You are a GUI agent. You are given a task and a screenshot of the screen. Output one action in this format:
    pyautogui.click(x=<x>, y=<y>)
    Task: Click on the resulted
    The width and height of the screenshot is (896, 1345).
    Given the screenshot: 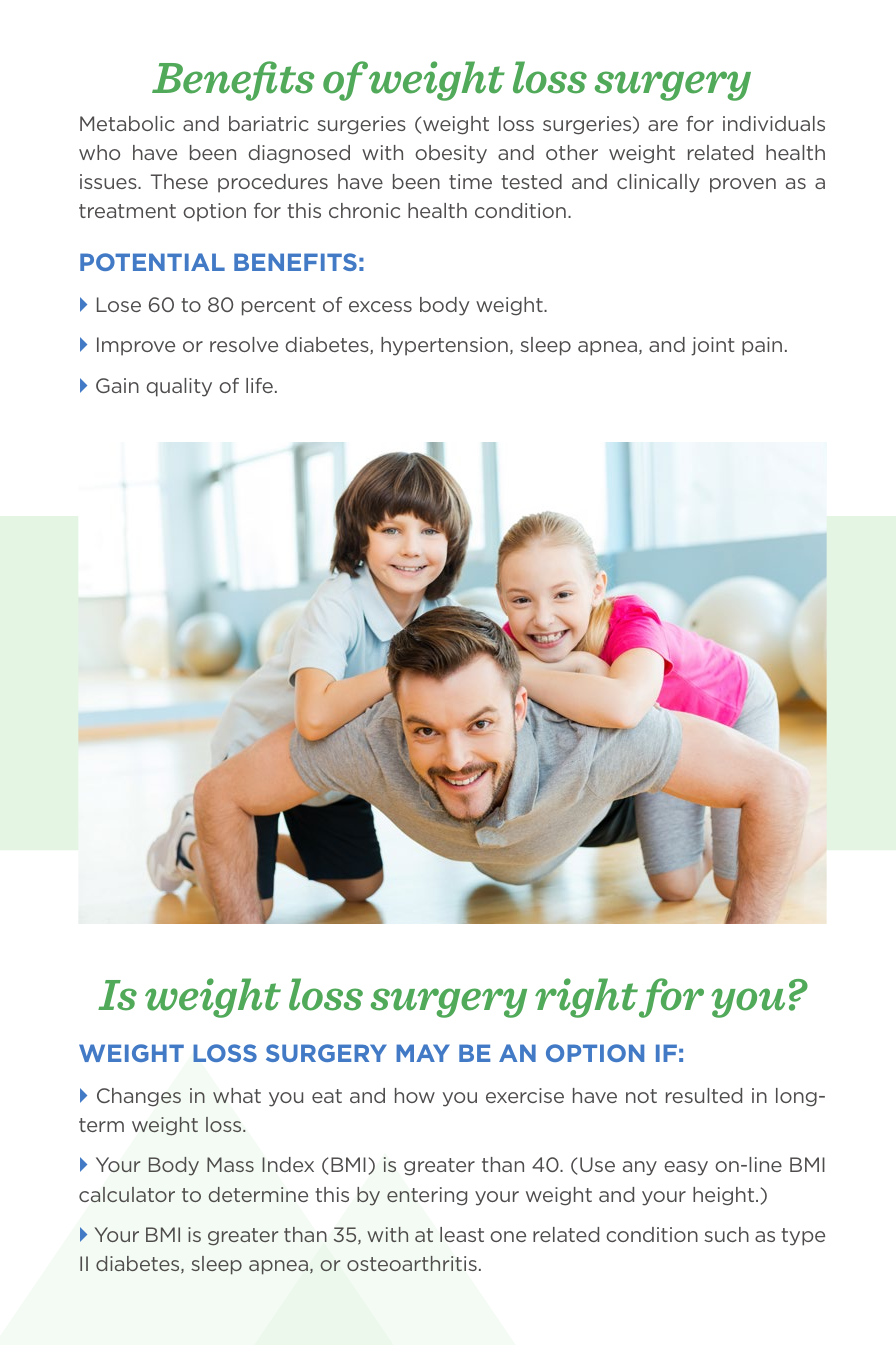 What is the action you would take?
    pyautogui.click(x=704, y=1095)
